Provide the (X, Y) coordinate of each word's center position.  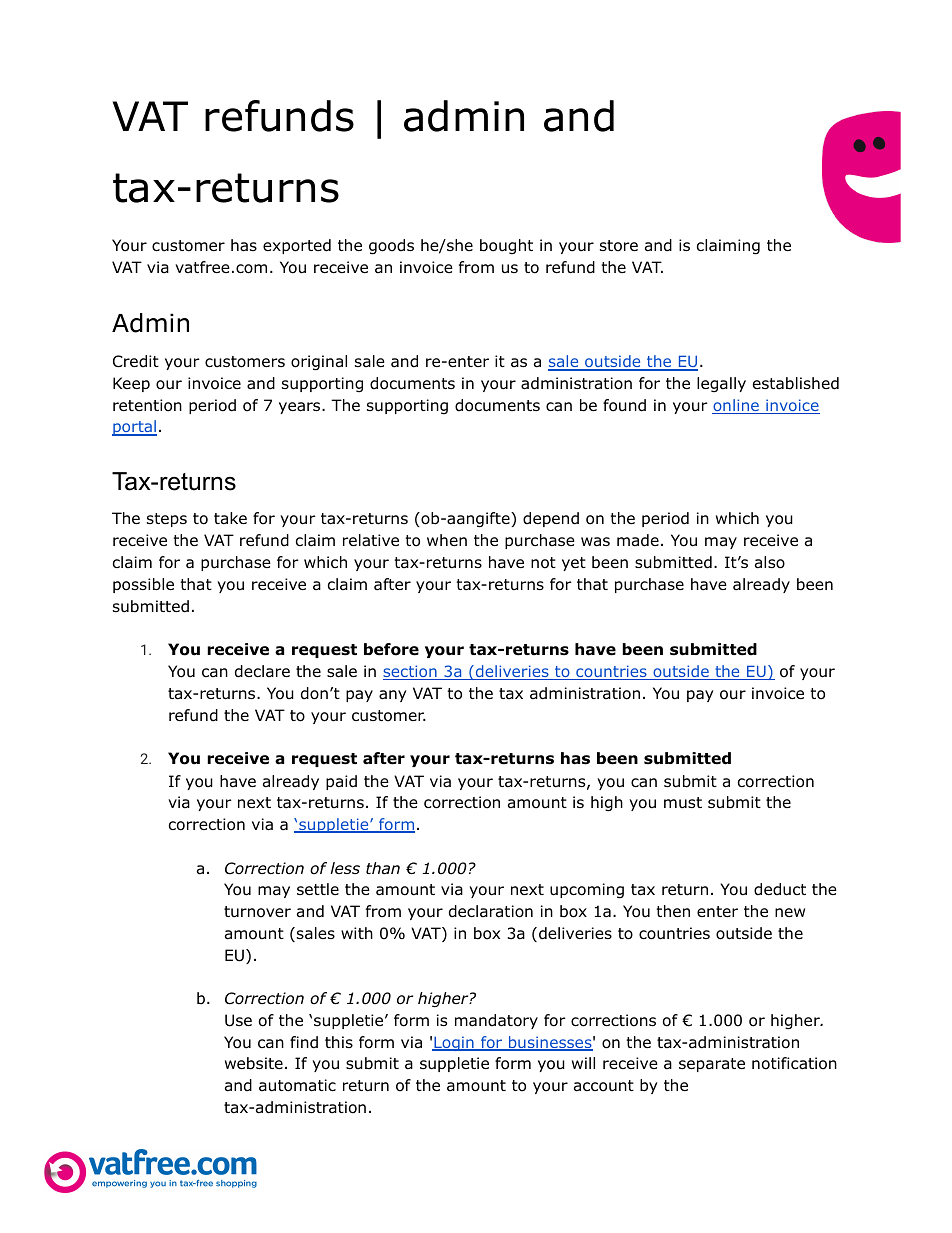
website (254, 1063)
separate (712, 1065)
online (736, 406)
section (411, 672)
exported (297, 246)
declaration (491, 911)
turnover (257, 912)
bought (506, 246)
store (619, 246)
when (447, 540)
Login (454, 1043)
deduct (780, 889)
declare (262, 671)
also (770, 562)
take (230, 518)
